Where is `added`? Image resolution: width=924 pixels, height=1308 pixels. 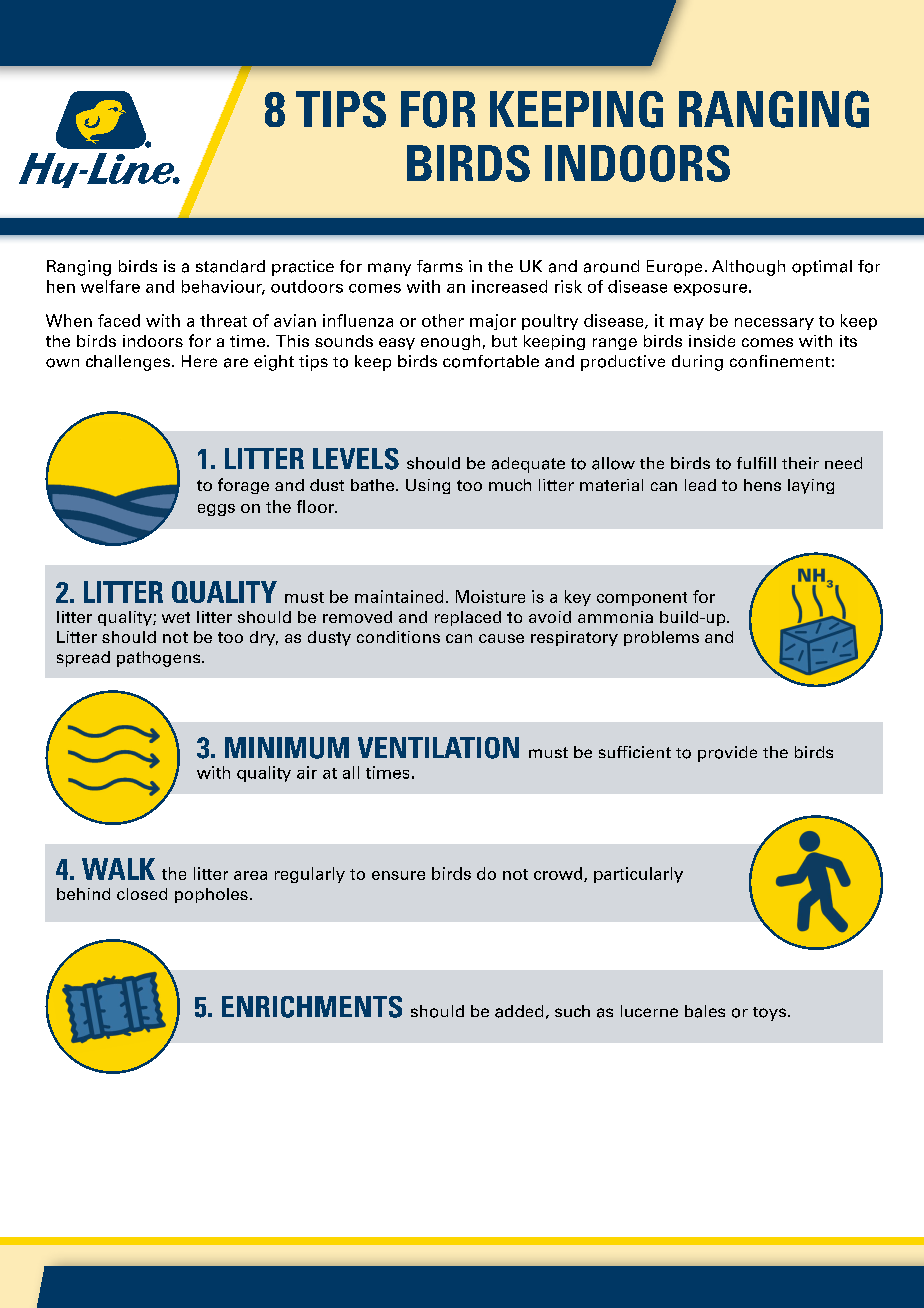 added is located at coordinates (519, 1011).
